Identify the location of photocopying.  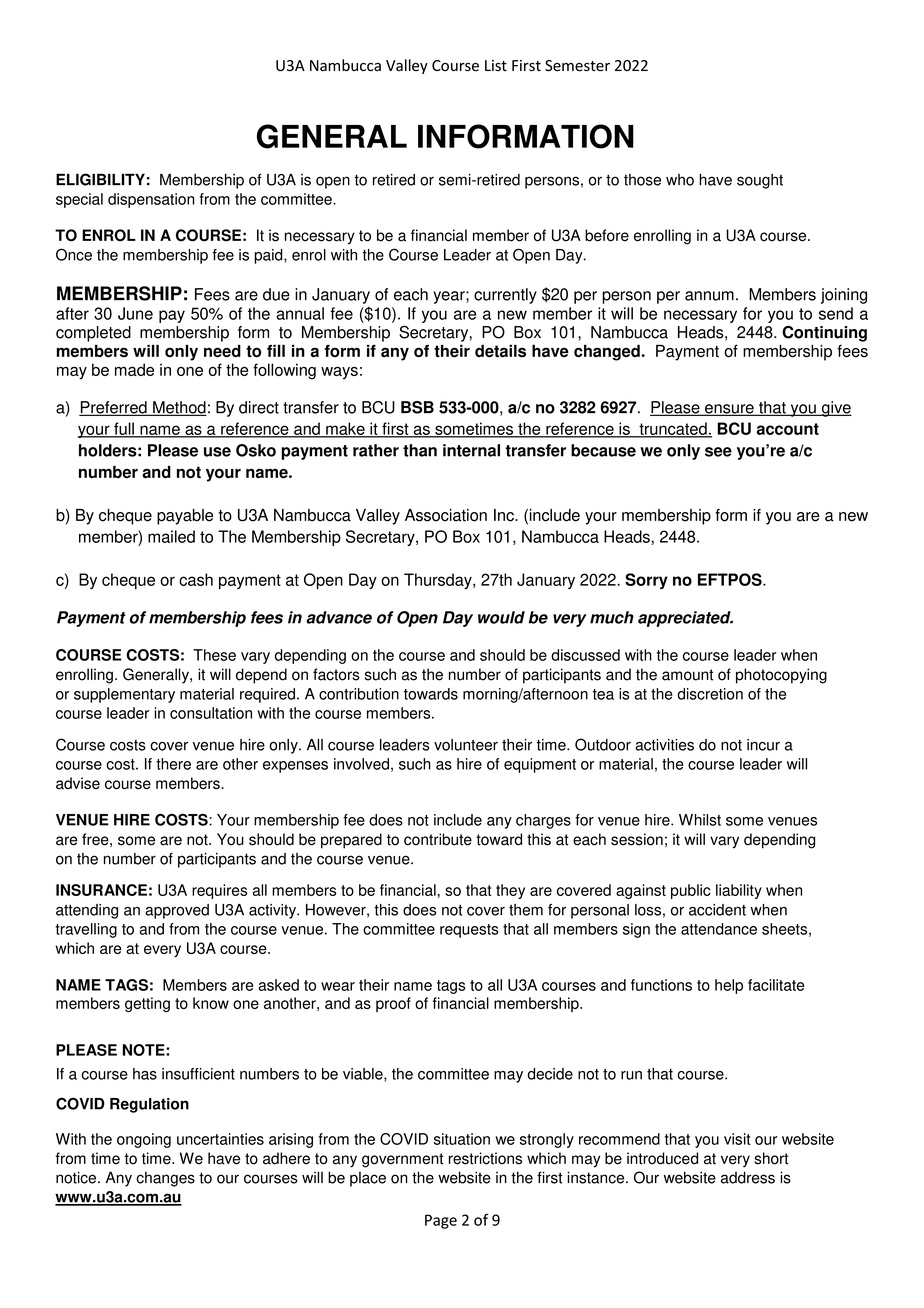
(781, 676).
